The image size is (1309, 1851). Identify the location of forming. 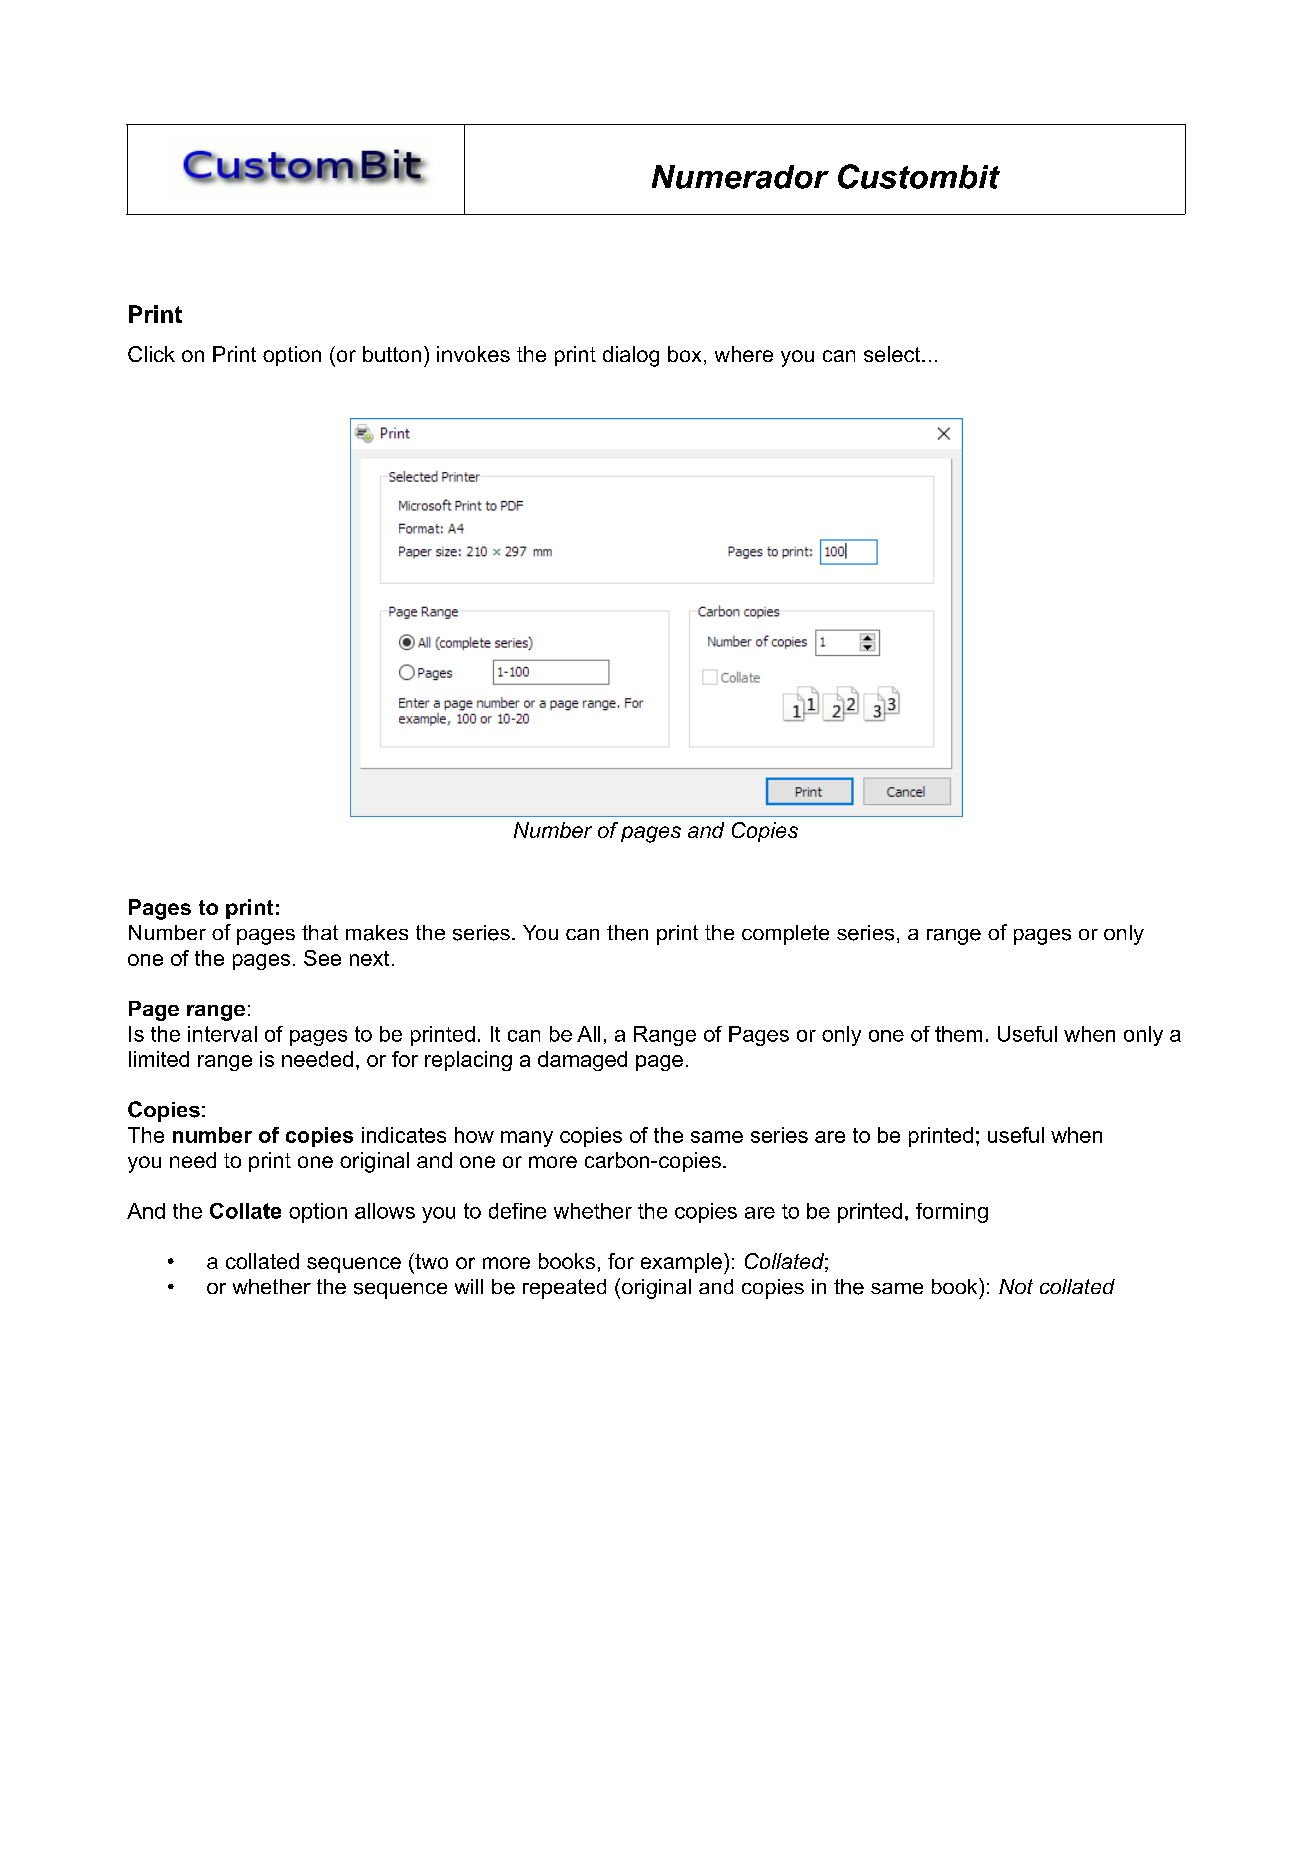
(952, 1213).
